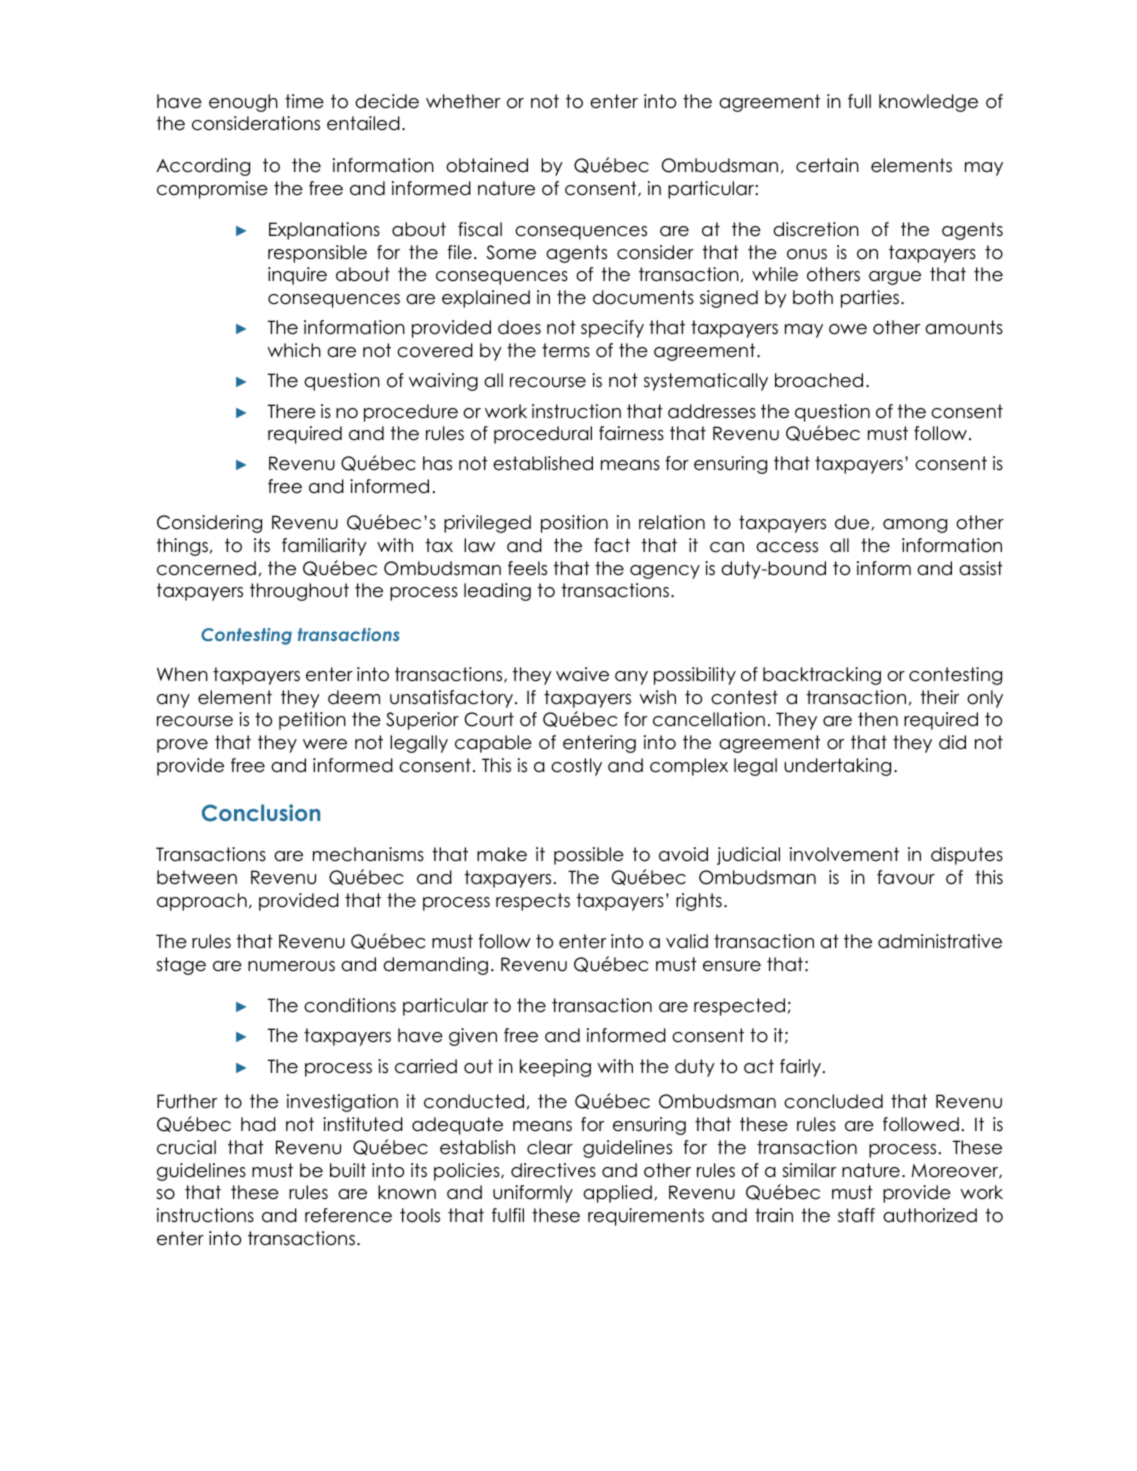  I want to click on full, so click(859, 101).
